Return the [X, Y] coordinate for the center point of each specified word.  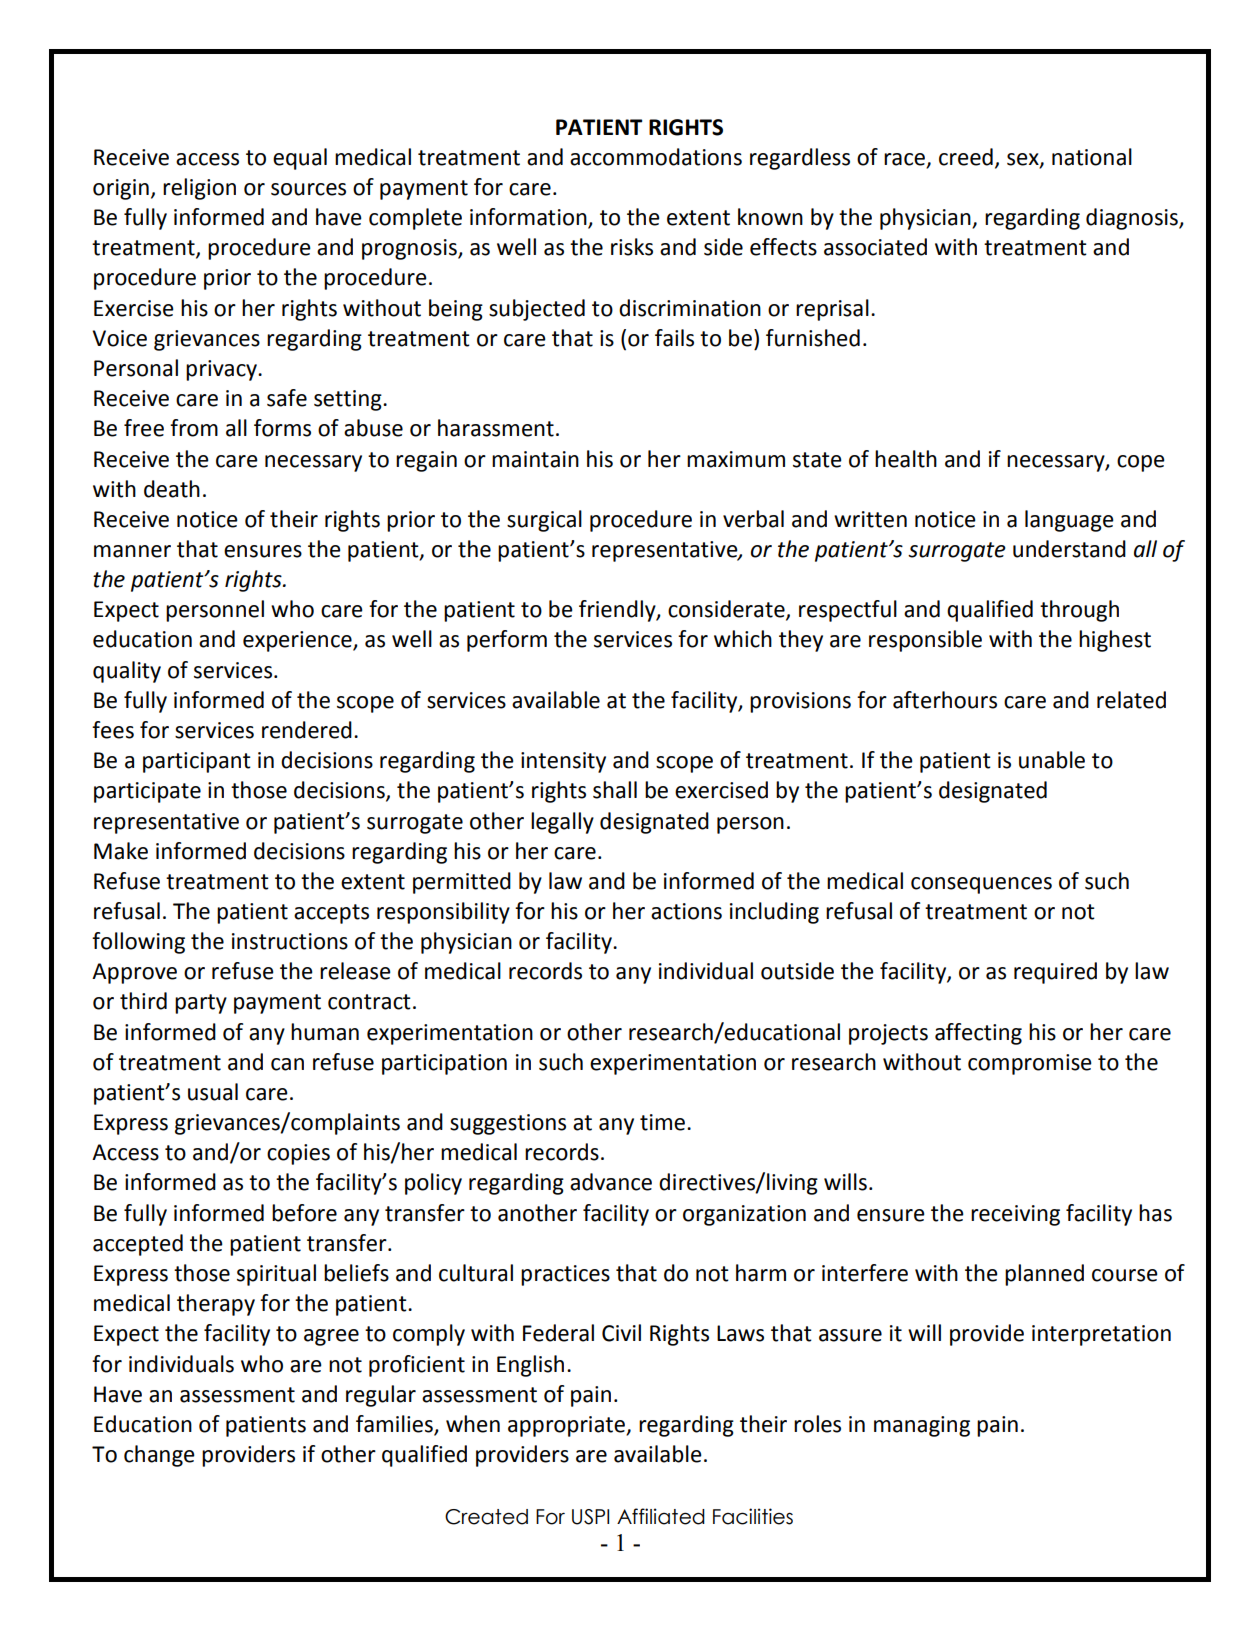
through [1079, 611]
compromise [1030, 1064]
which [743, 639]
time [664, 1122]
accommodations [656, 157]
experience [298, 641]
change [159, 1456]
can [287, 1064]
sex [1024, 160]
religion [199, 189]
